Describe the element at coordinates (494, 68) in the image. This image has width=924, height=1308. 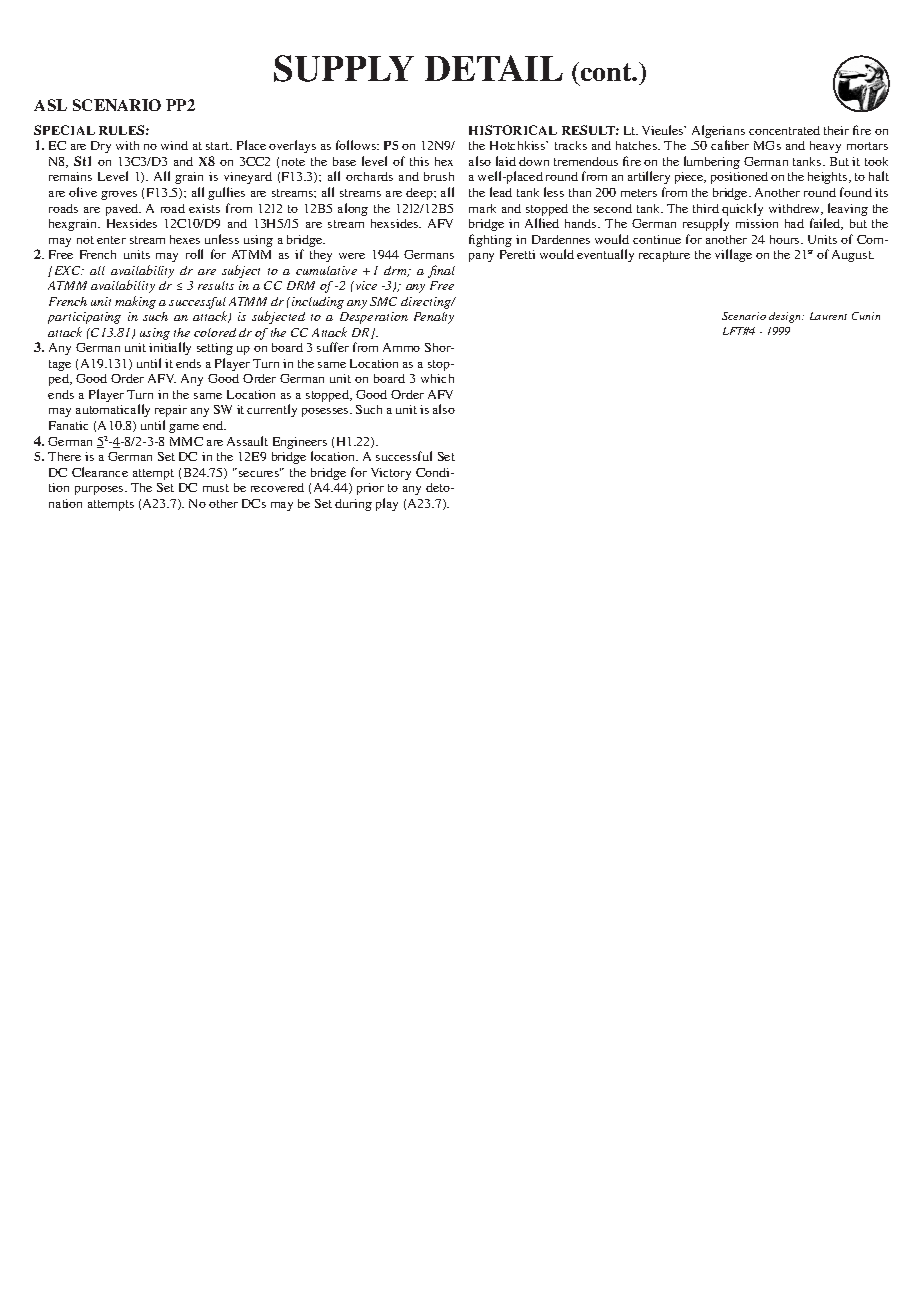
I see `detail` at that location.
